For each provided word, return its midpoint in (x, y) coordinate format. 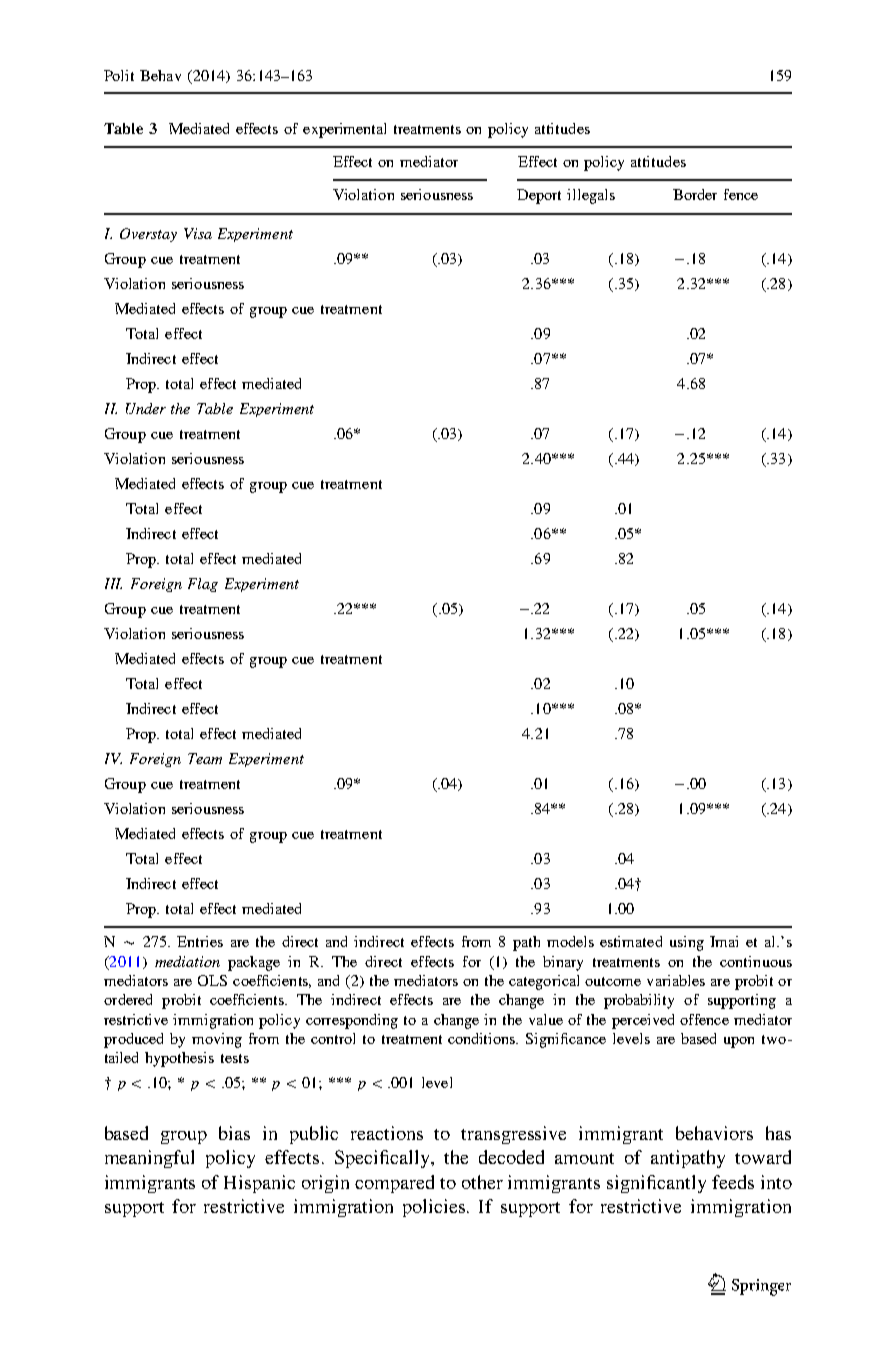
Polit (119, 75)
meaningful (149, 1159)
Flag (203, 585)
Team (205, 758)
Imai (724, 941)
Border (695, 194)
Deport (539, 196)
